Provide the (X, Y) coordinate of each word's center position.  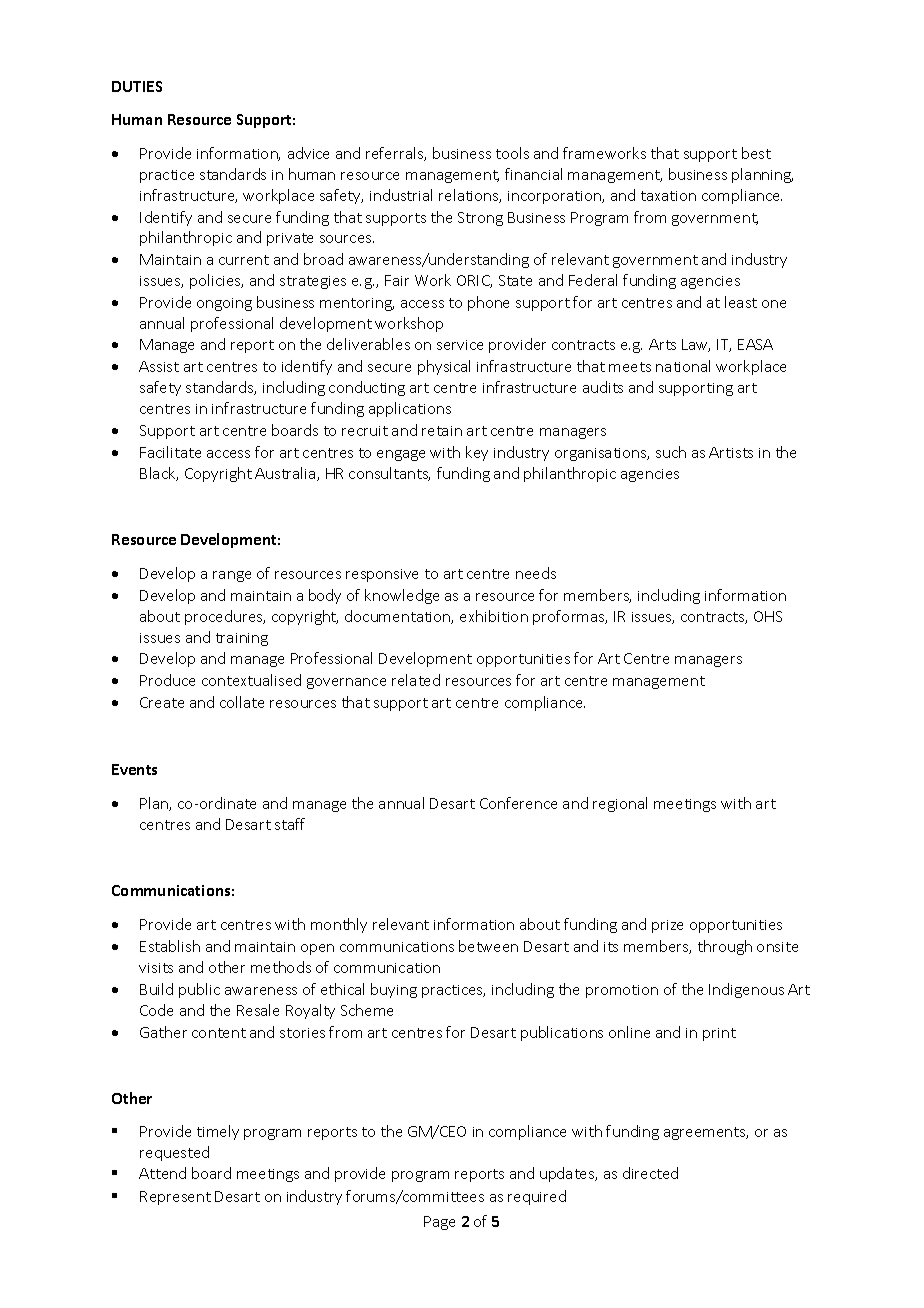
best (756, 153)
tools (512, 153)
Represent (175, 1198)
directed (650, 1173)
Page (439, 1223)
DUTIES (137, 86)
